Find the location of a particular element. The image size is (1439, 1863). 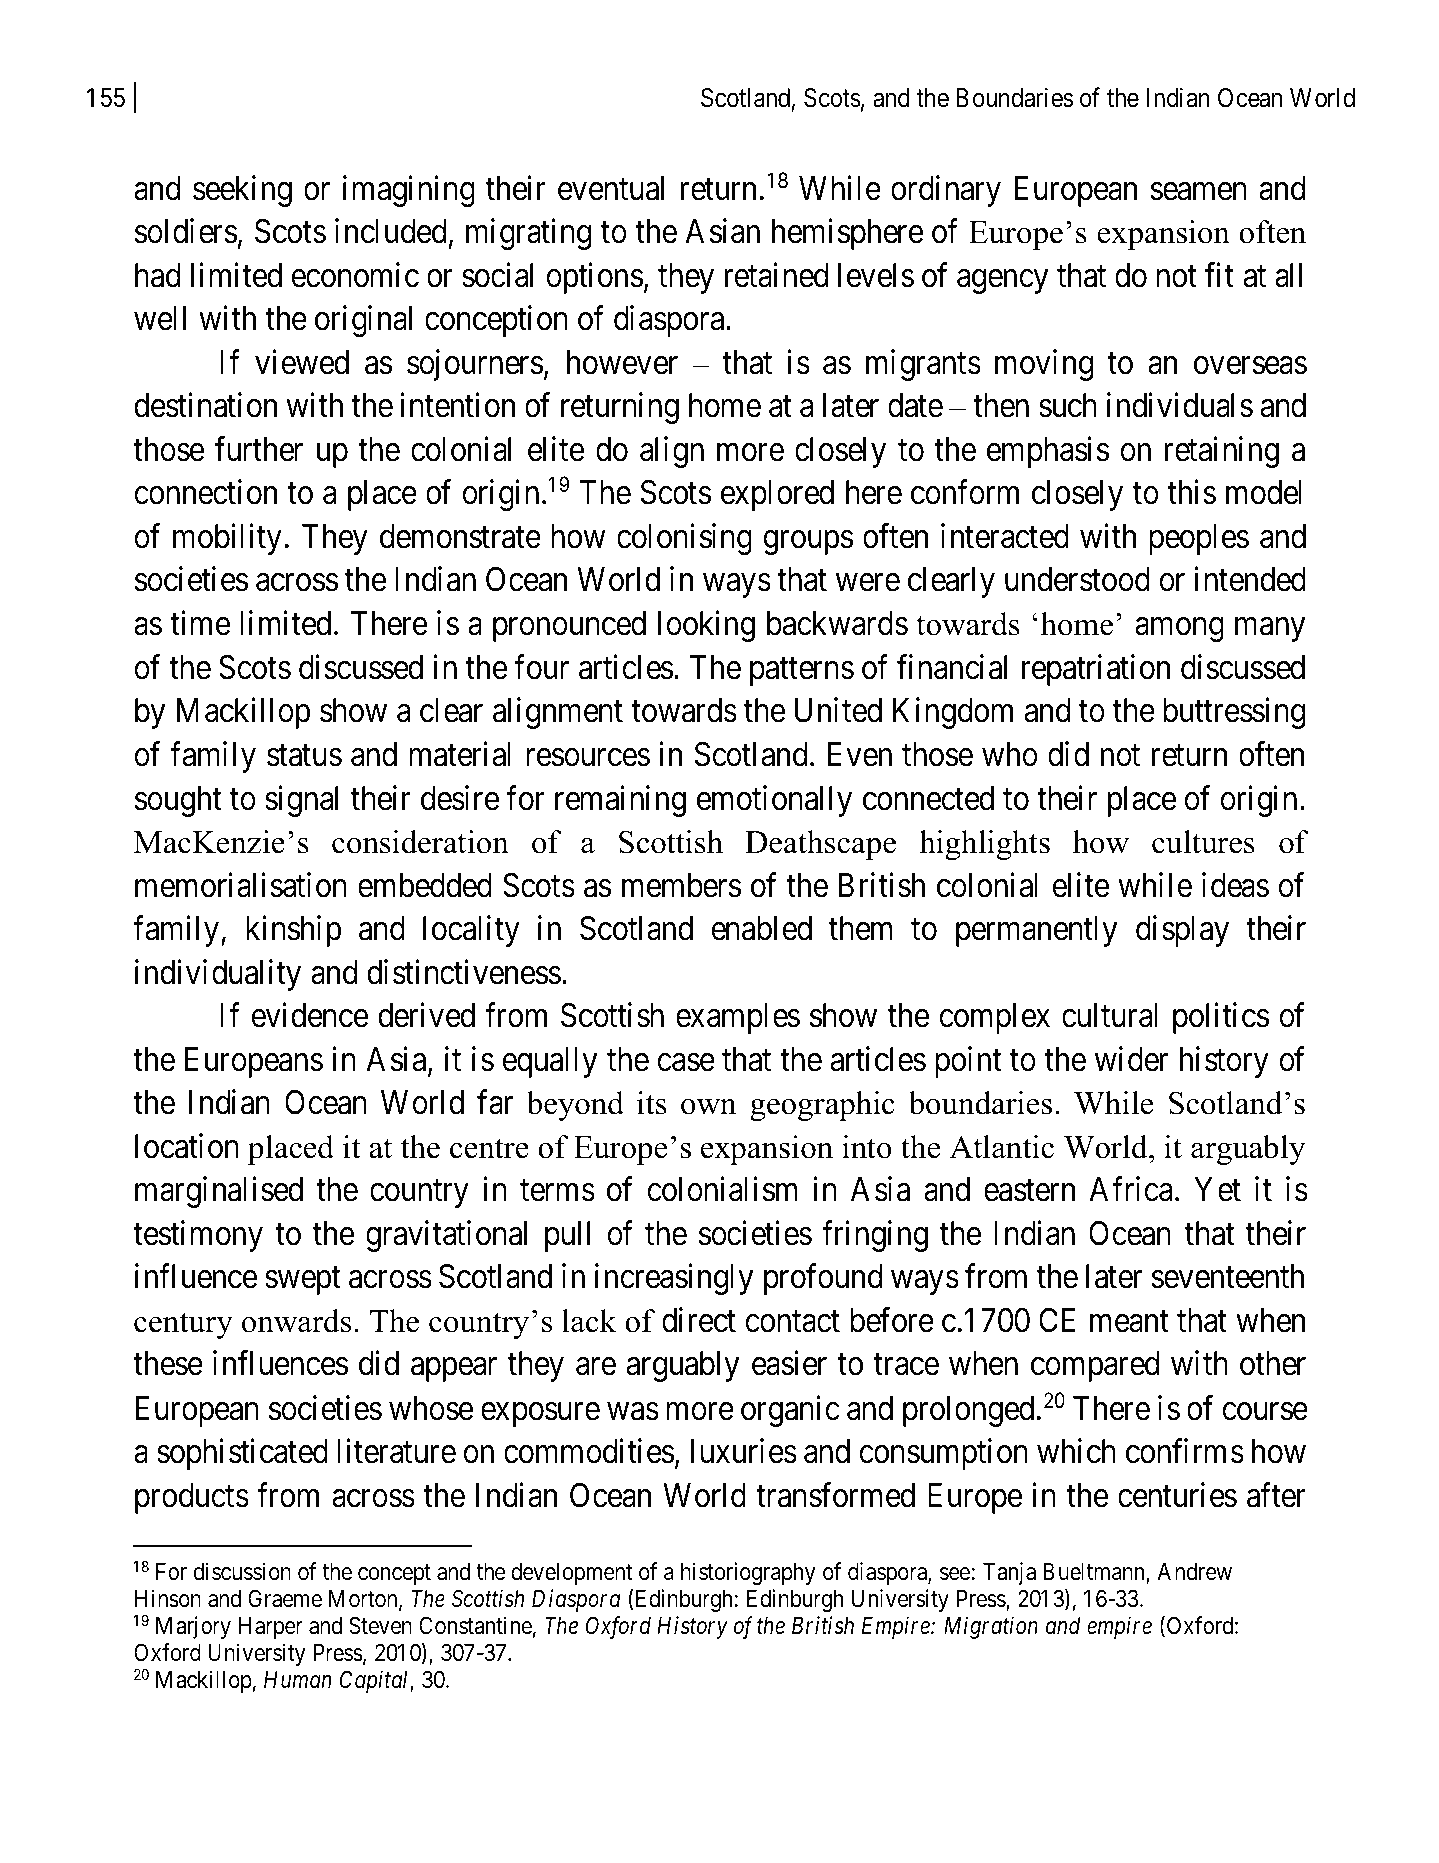

display is located at coordinates (1182, 931).
